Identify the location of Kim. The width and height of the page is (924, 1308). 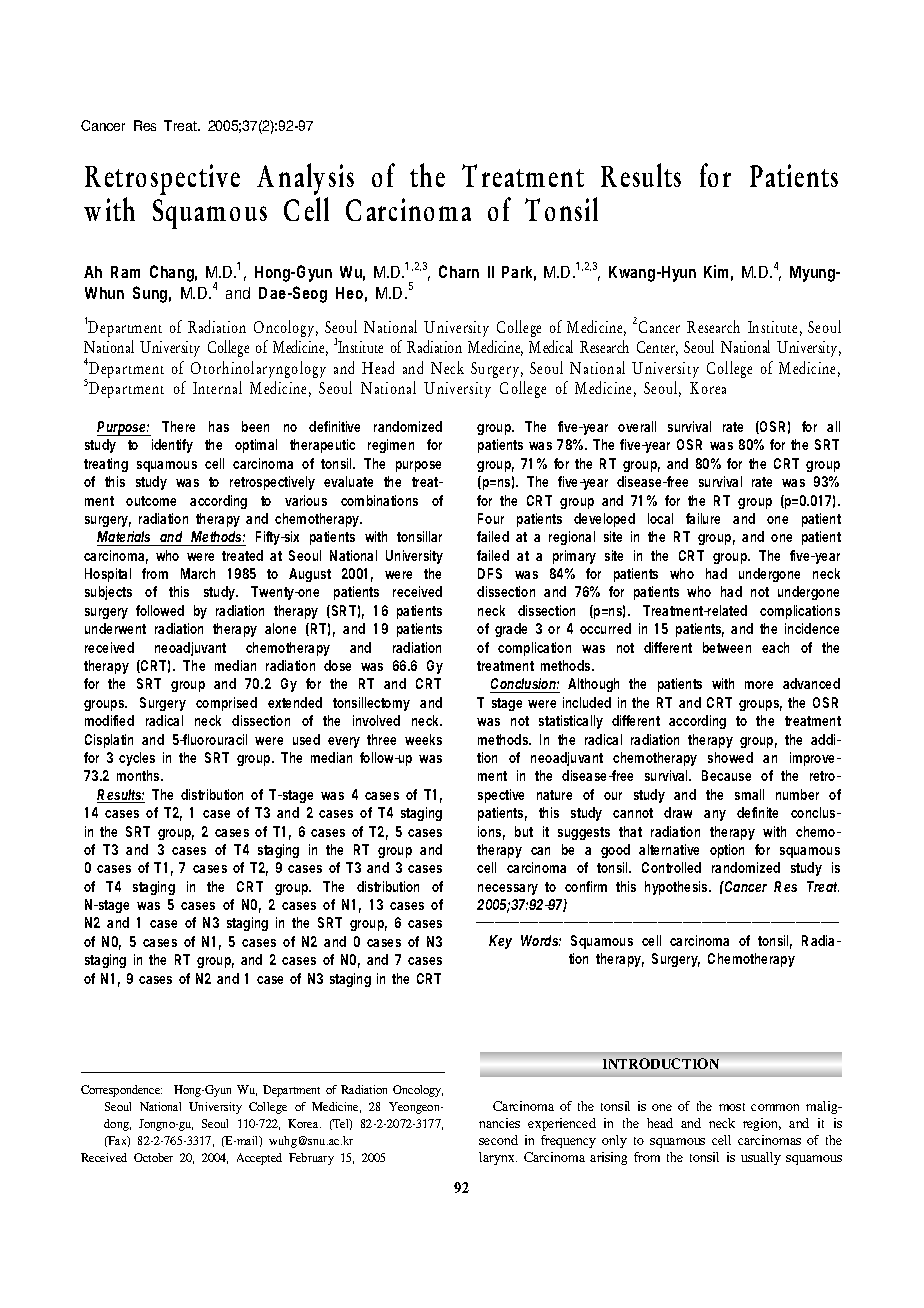
(716, 271).
